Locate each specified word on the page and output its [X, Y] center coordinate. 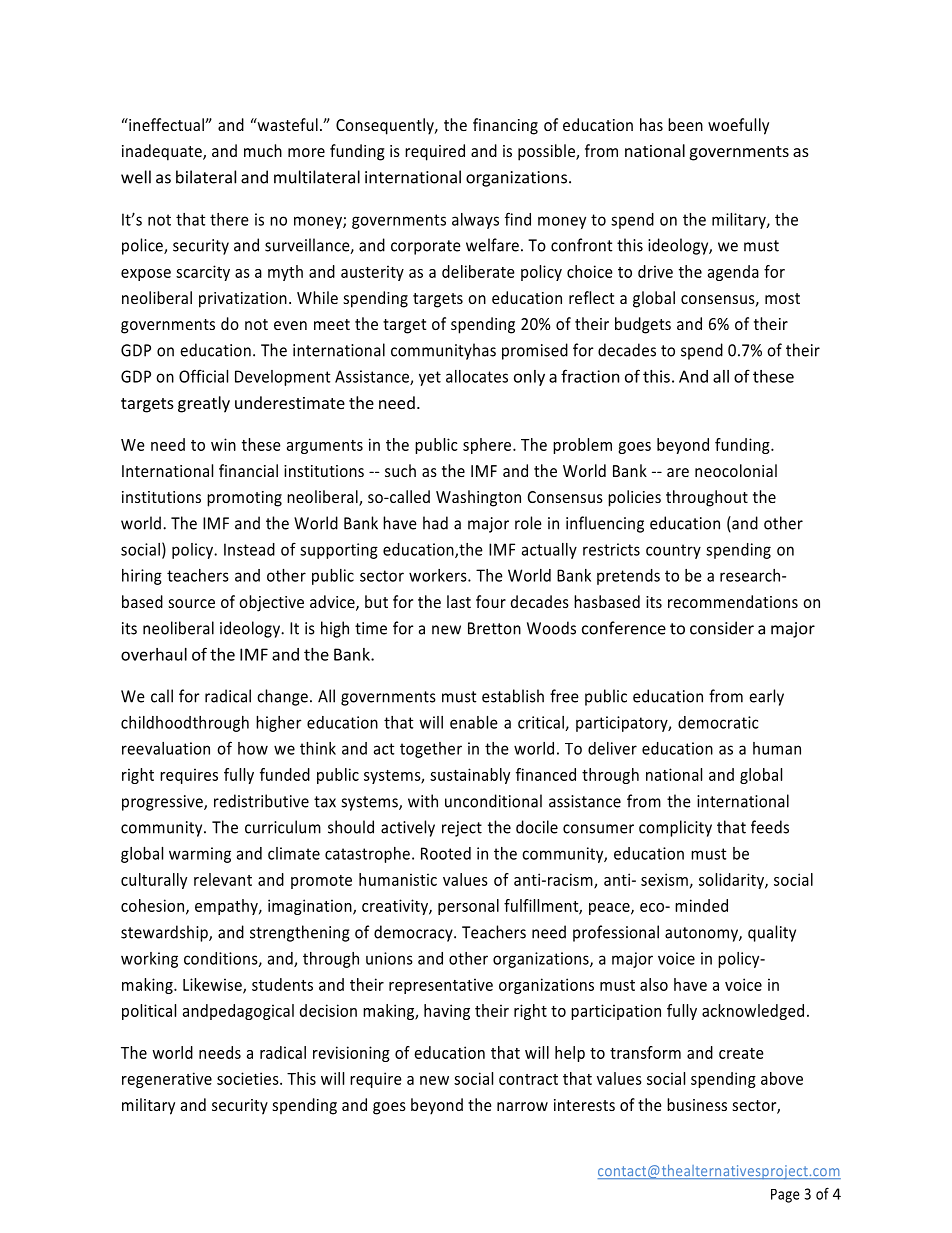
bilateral [206, 177]
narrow [522, 1106]
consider [722, 628]
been [685, 124]
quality [772, 933]
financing [505, 126]
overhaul [154, 654]
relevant [223, 879]
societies [249, 1078]
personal [468, 907]
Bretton [494, 628]
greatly [204, 404]
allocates [477, 376]
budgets [643, 325]
